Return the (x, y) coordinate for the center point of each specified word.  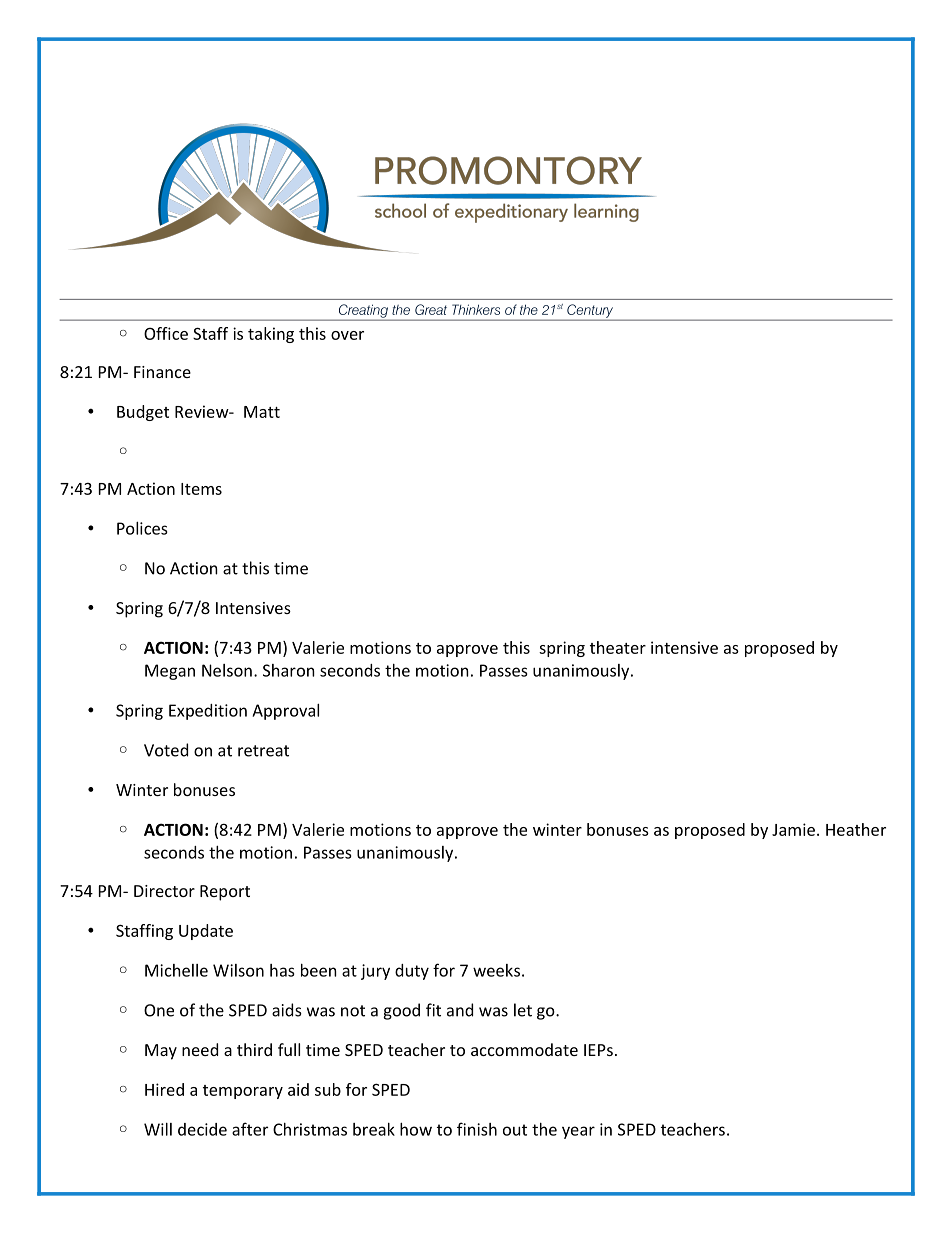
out (515, 1130)
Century (590, 312)
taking (271, 335)
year (578, 1132)
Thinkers (476, 309)
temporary (243, 1092)
